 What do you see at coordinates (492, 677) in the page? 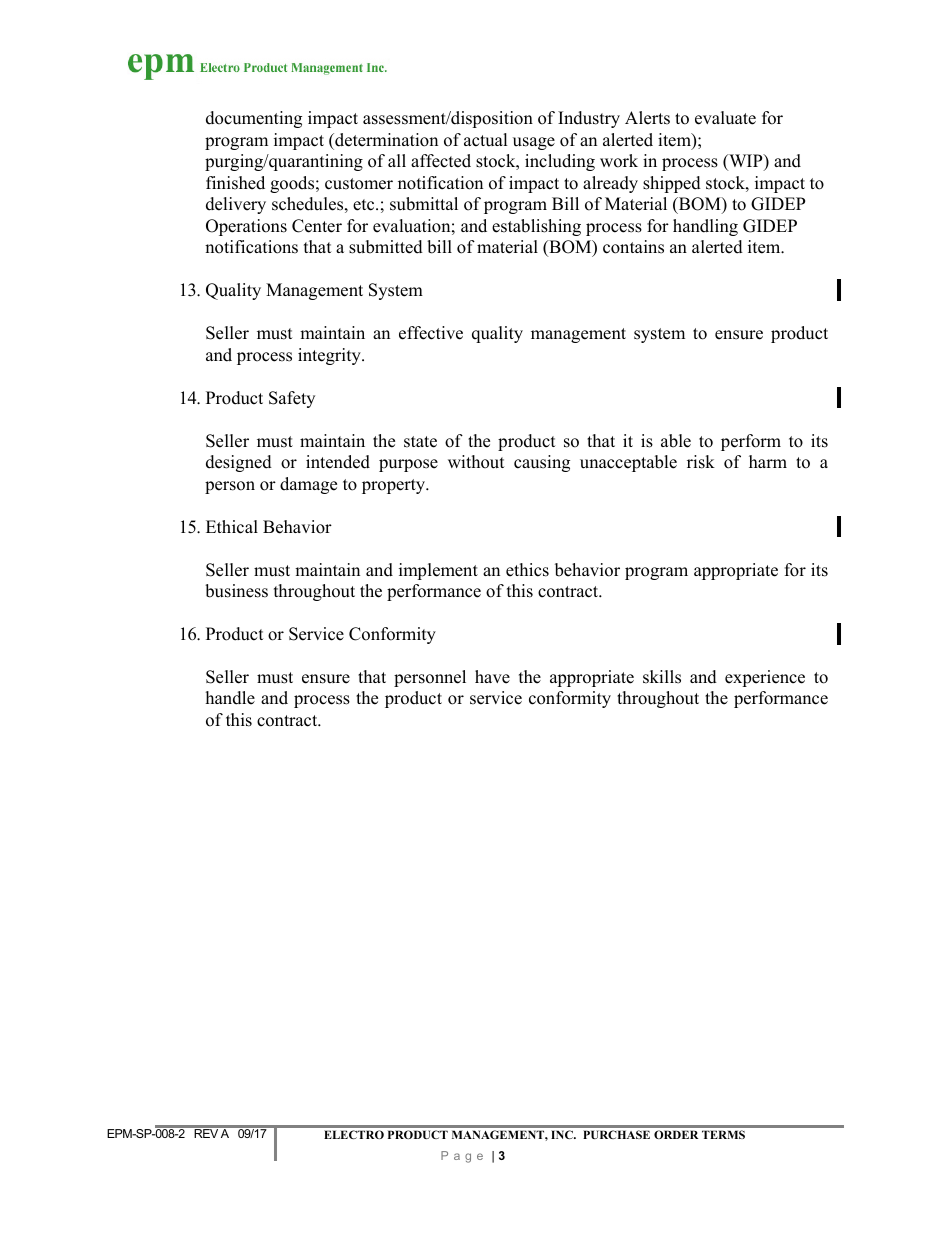
I see `have` at bounding box center [492, 677].
